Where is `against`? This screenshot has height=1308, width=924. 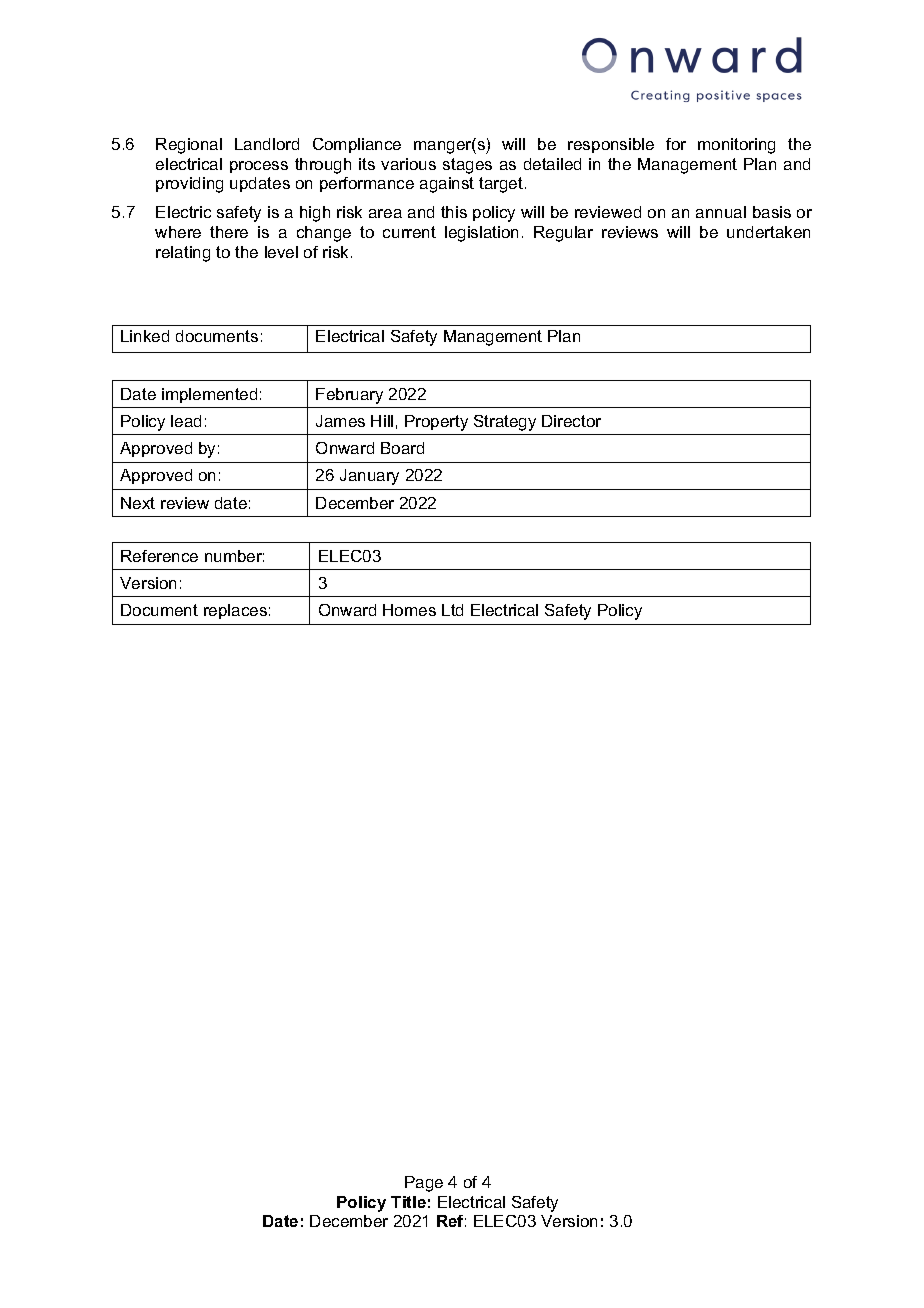 against is located at coordinates (447, 185).
